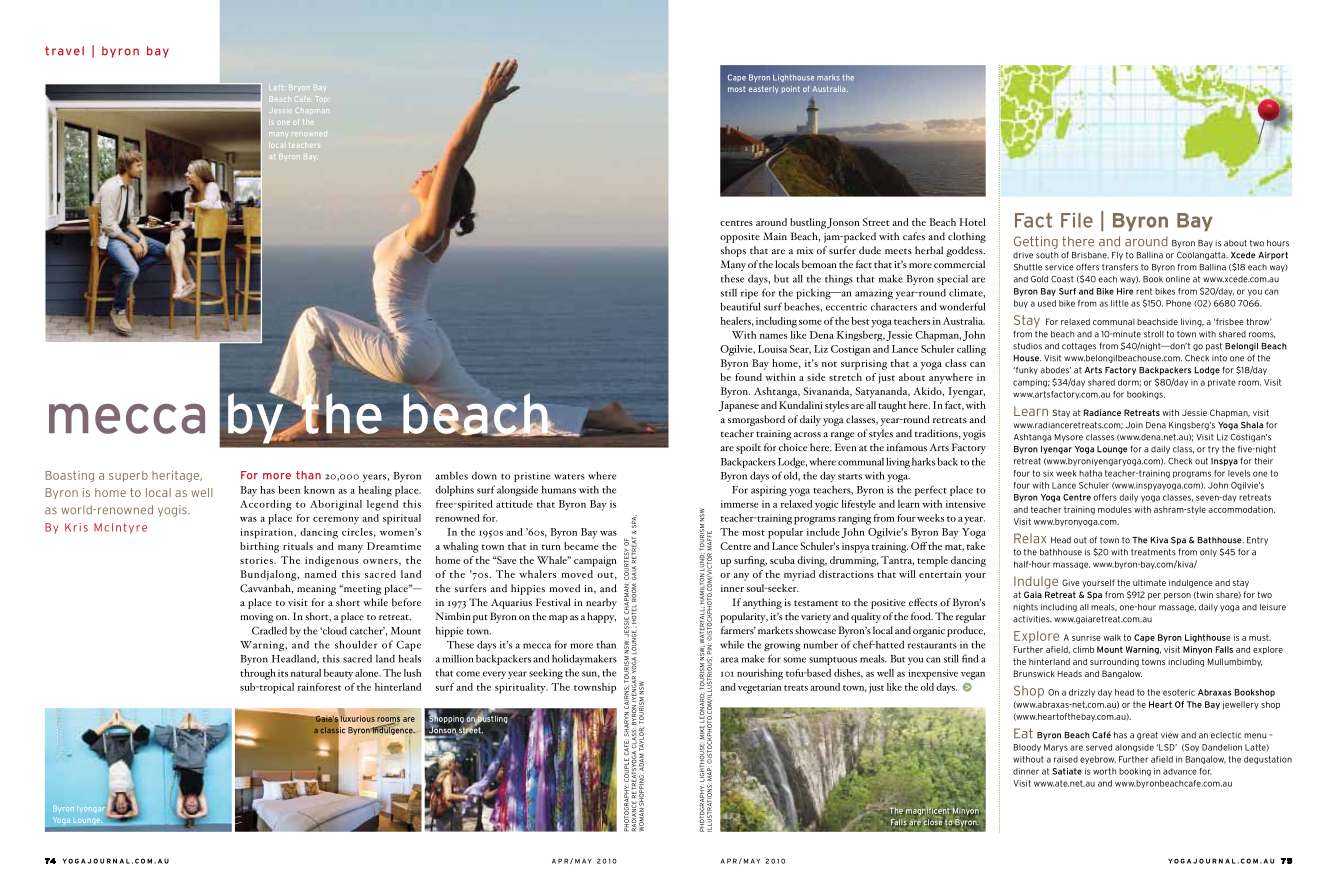 This screenshot has width=1337, height=896. I want to click on walk, so click(1112, 637).
